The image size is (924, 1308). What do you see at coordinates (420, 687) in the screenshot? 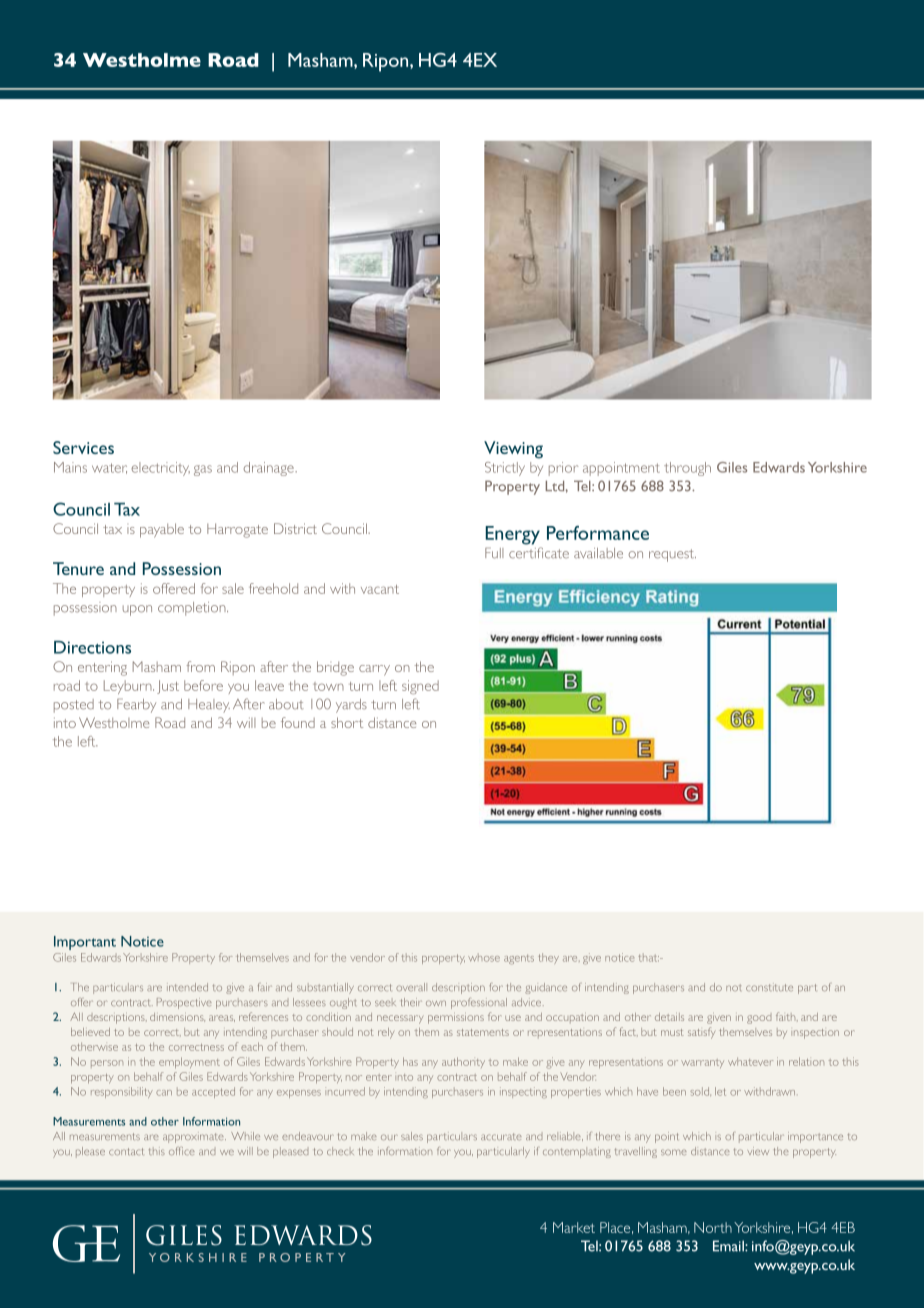
I see `signed` at bounding box center [420, 687].
